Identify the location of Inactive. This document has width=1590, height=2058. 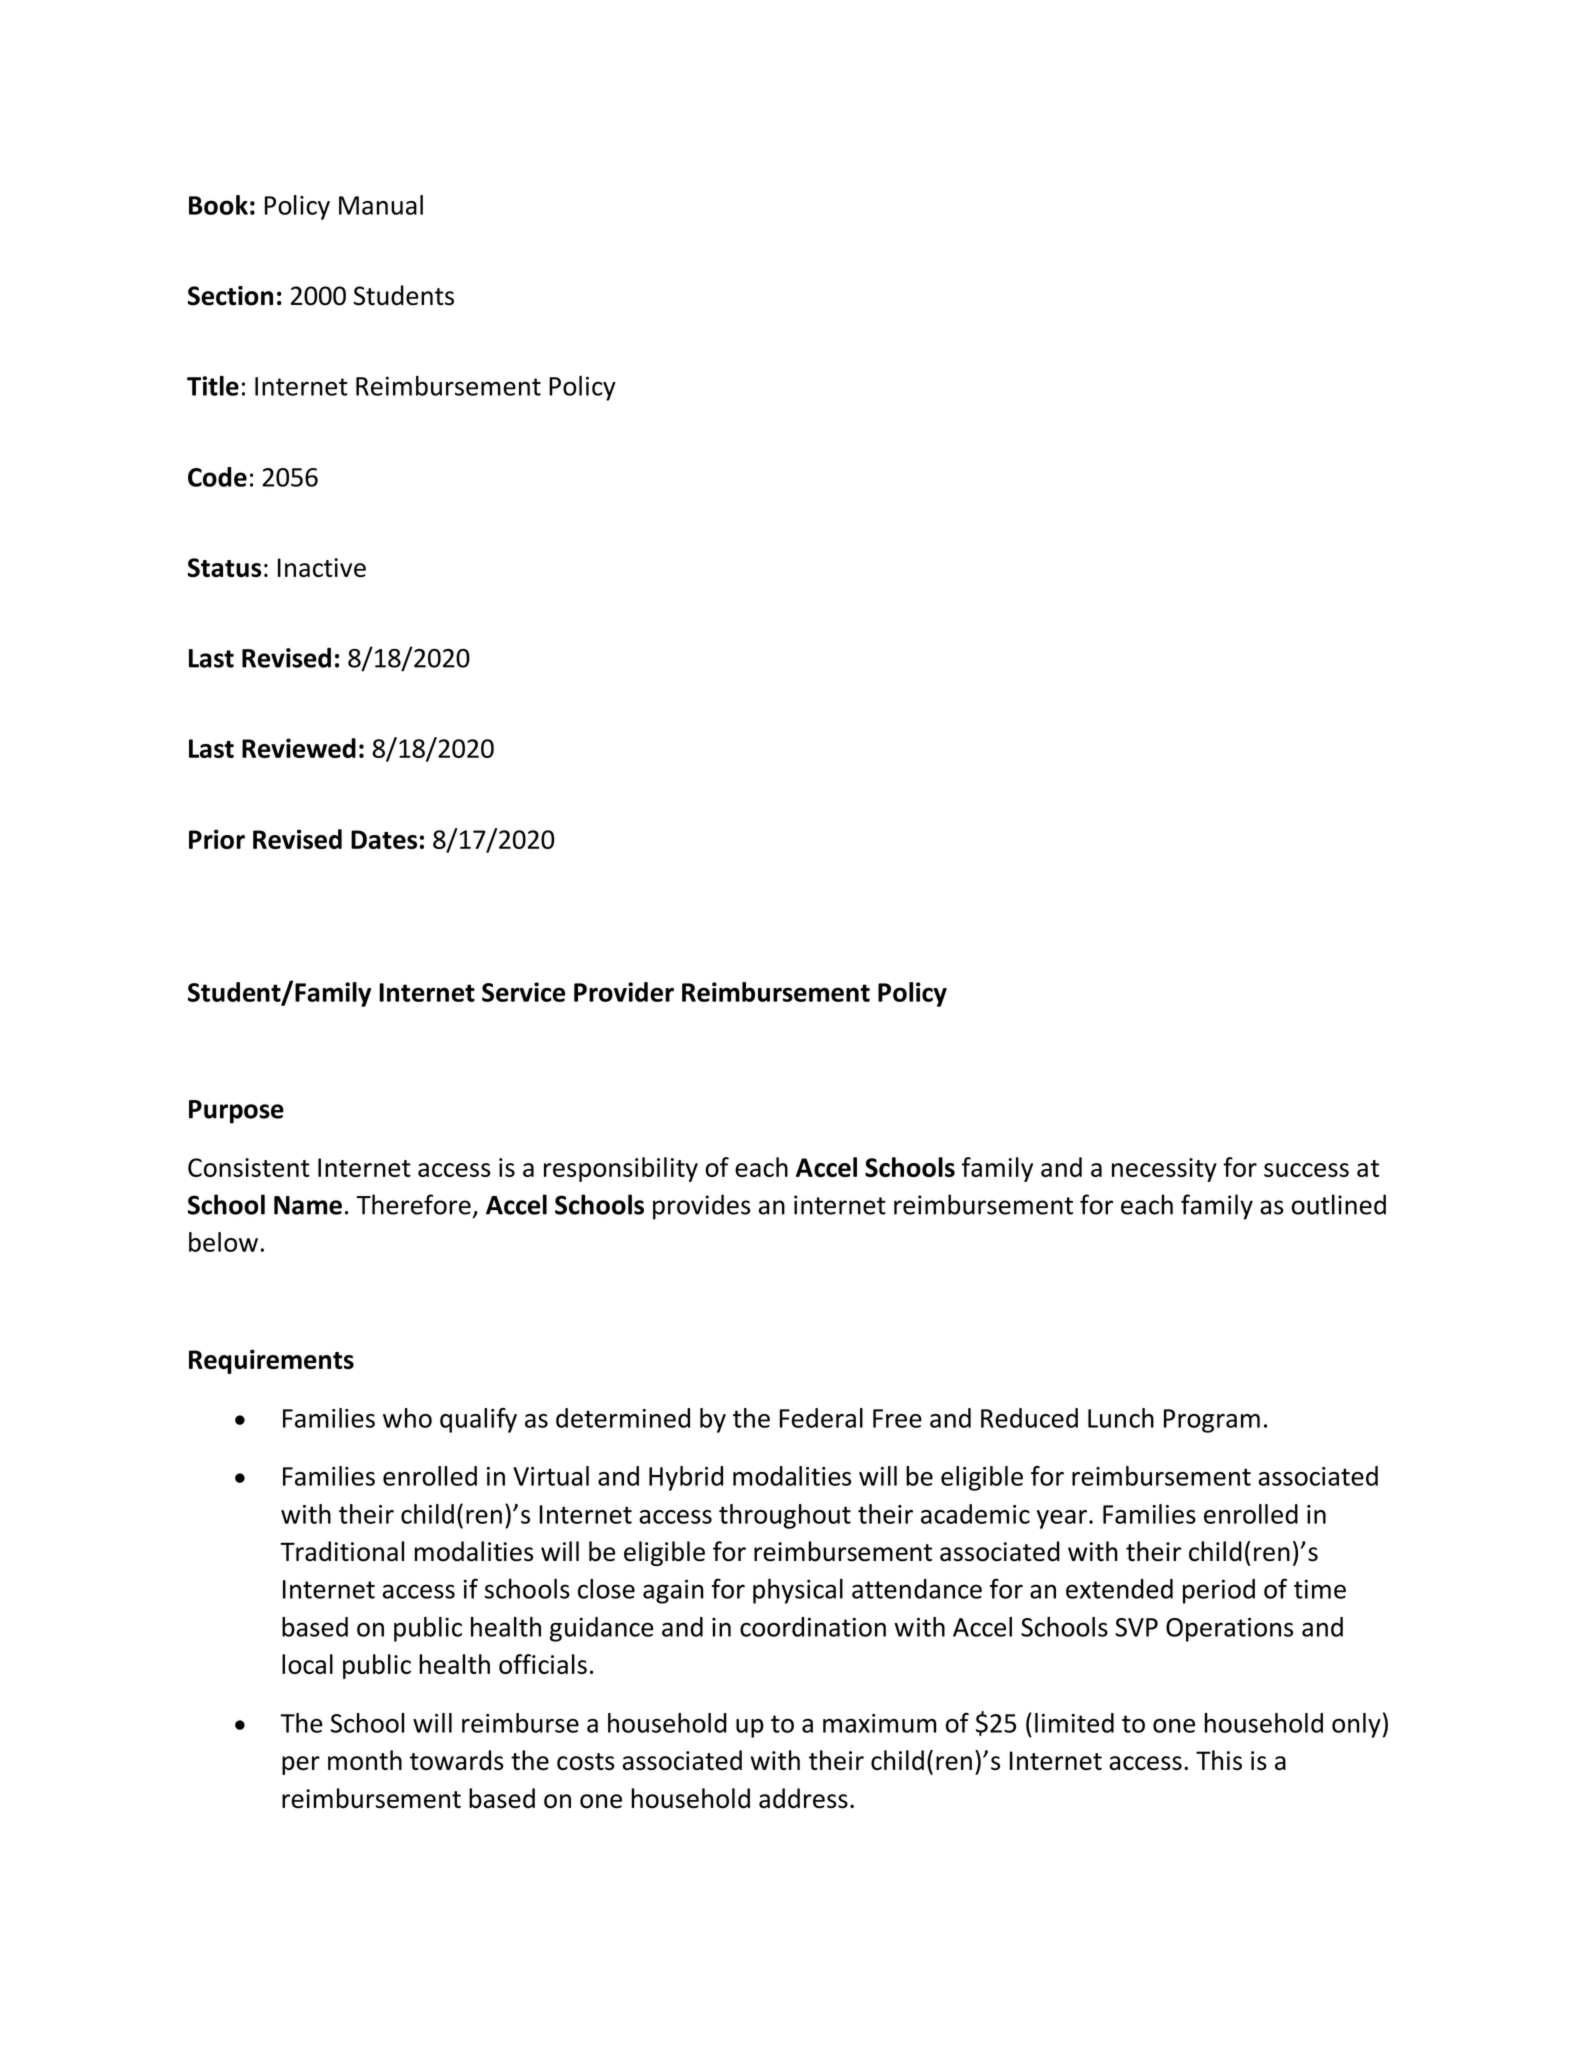
(322, 567).
